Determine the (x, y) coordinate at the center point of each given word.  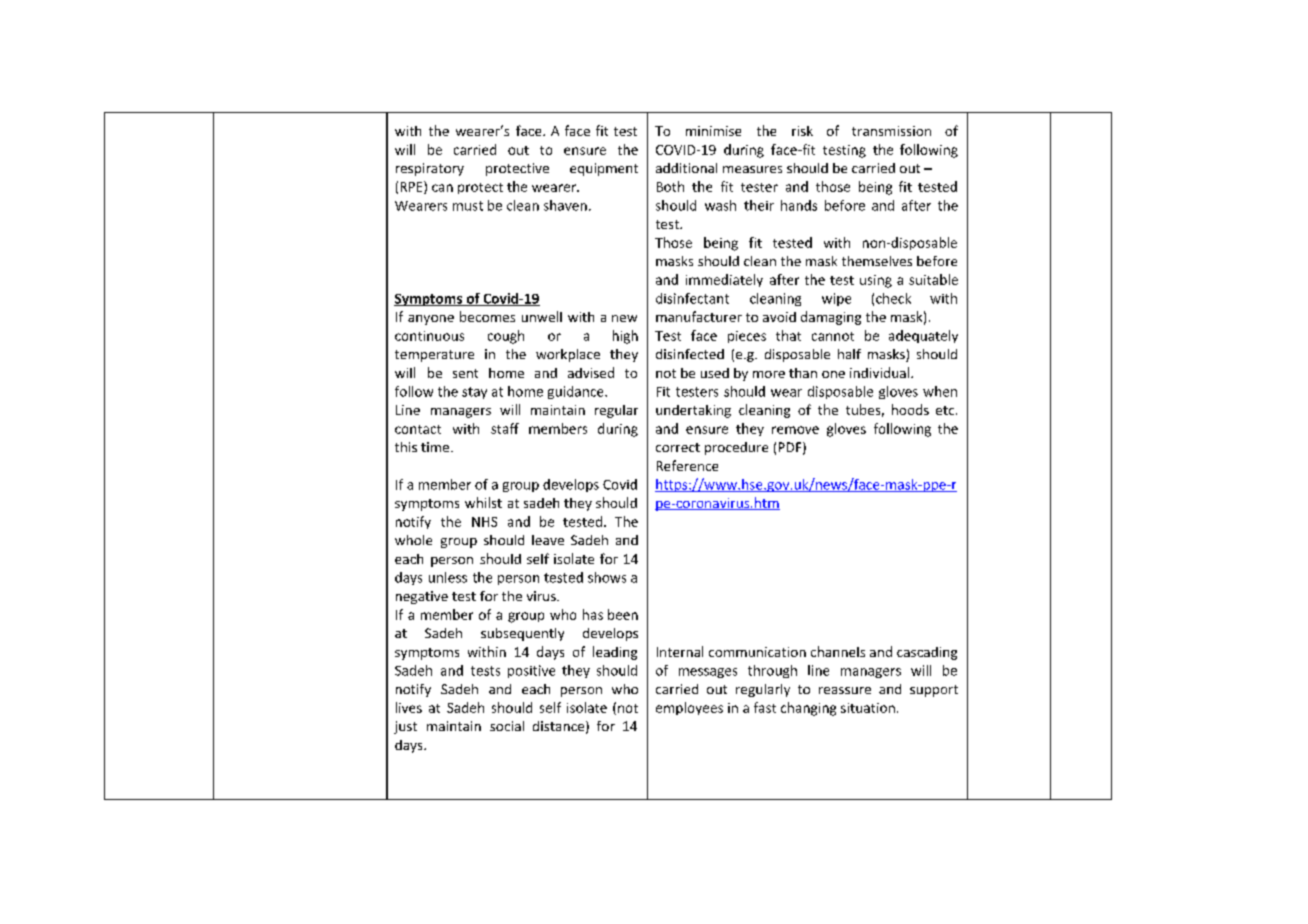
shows (607, 577)
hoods (910, 409)
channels (838, 651)
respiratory (430, 169)
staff (505, 428)
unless (448, 577)
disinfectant (692, 298)
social (507, 726)
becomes (487, 316)
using (876, 281)
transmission (891, 131)
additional (686, 168)
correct (678, 447)
